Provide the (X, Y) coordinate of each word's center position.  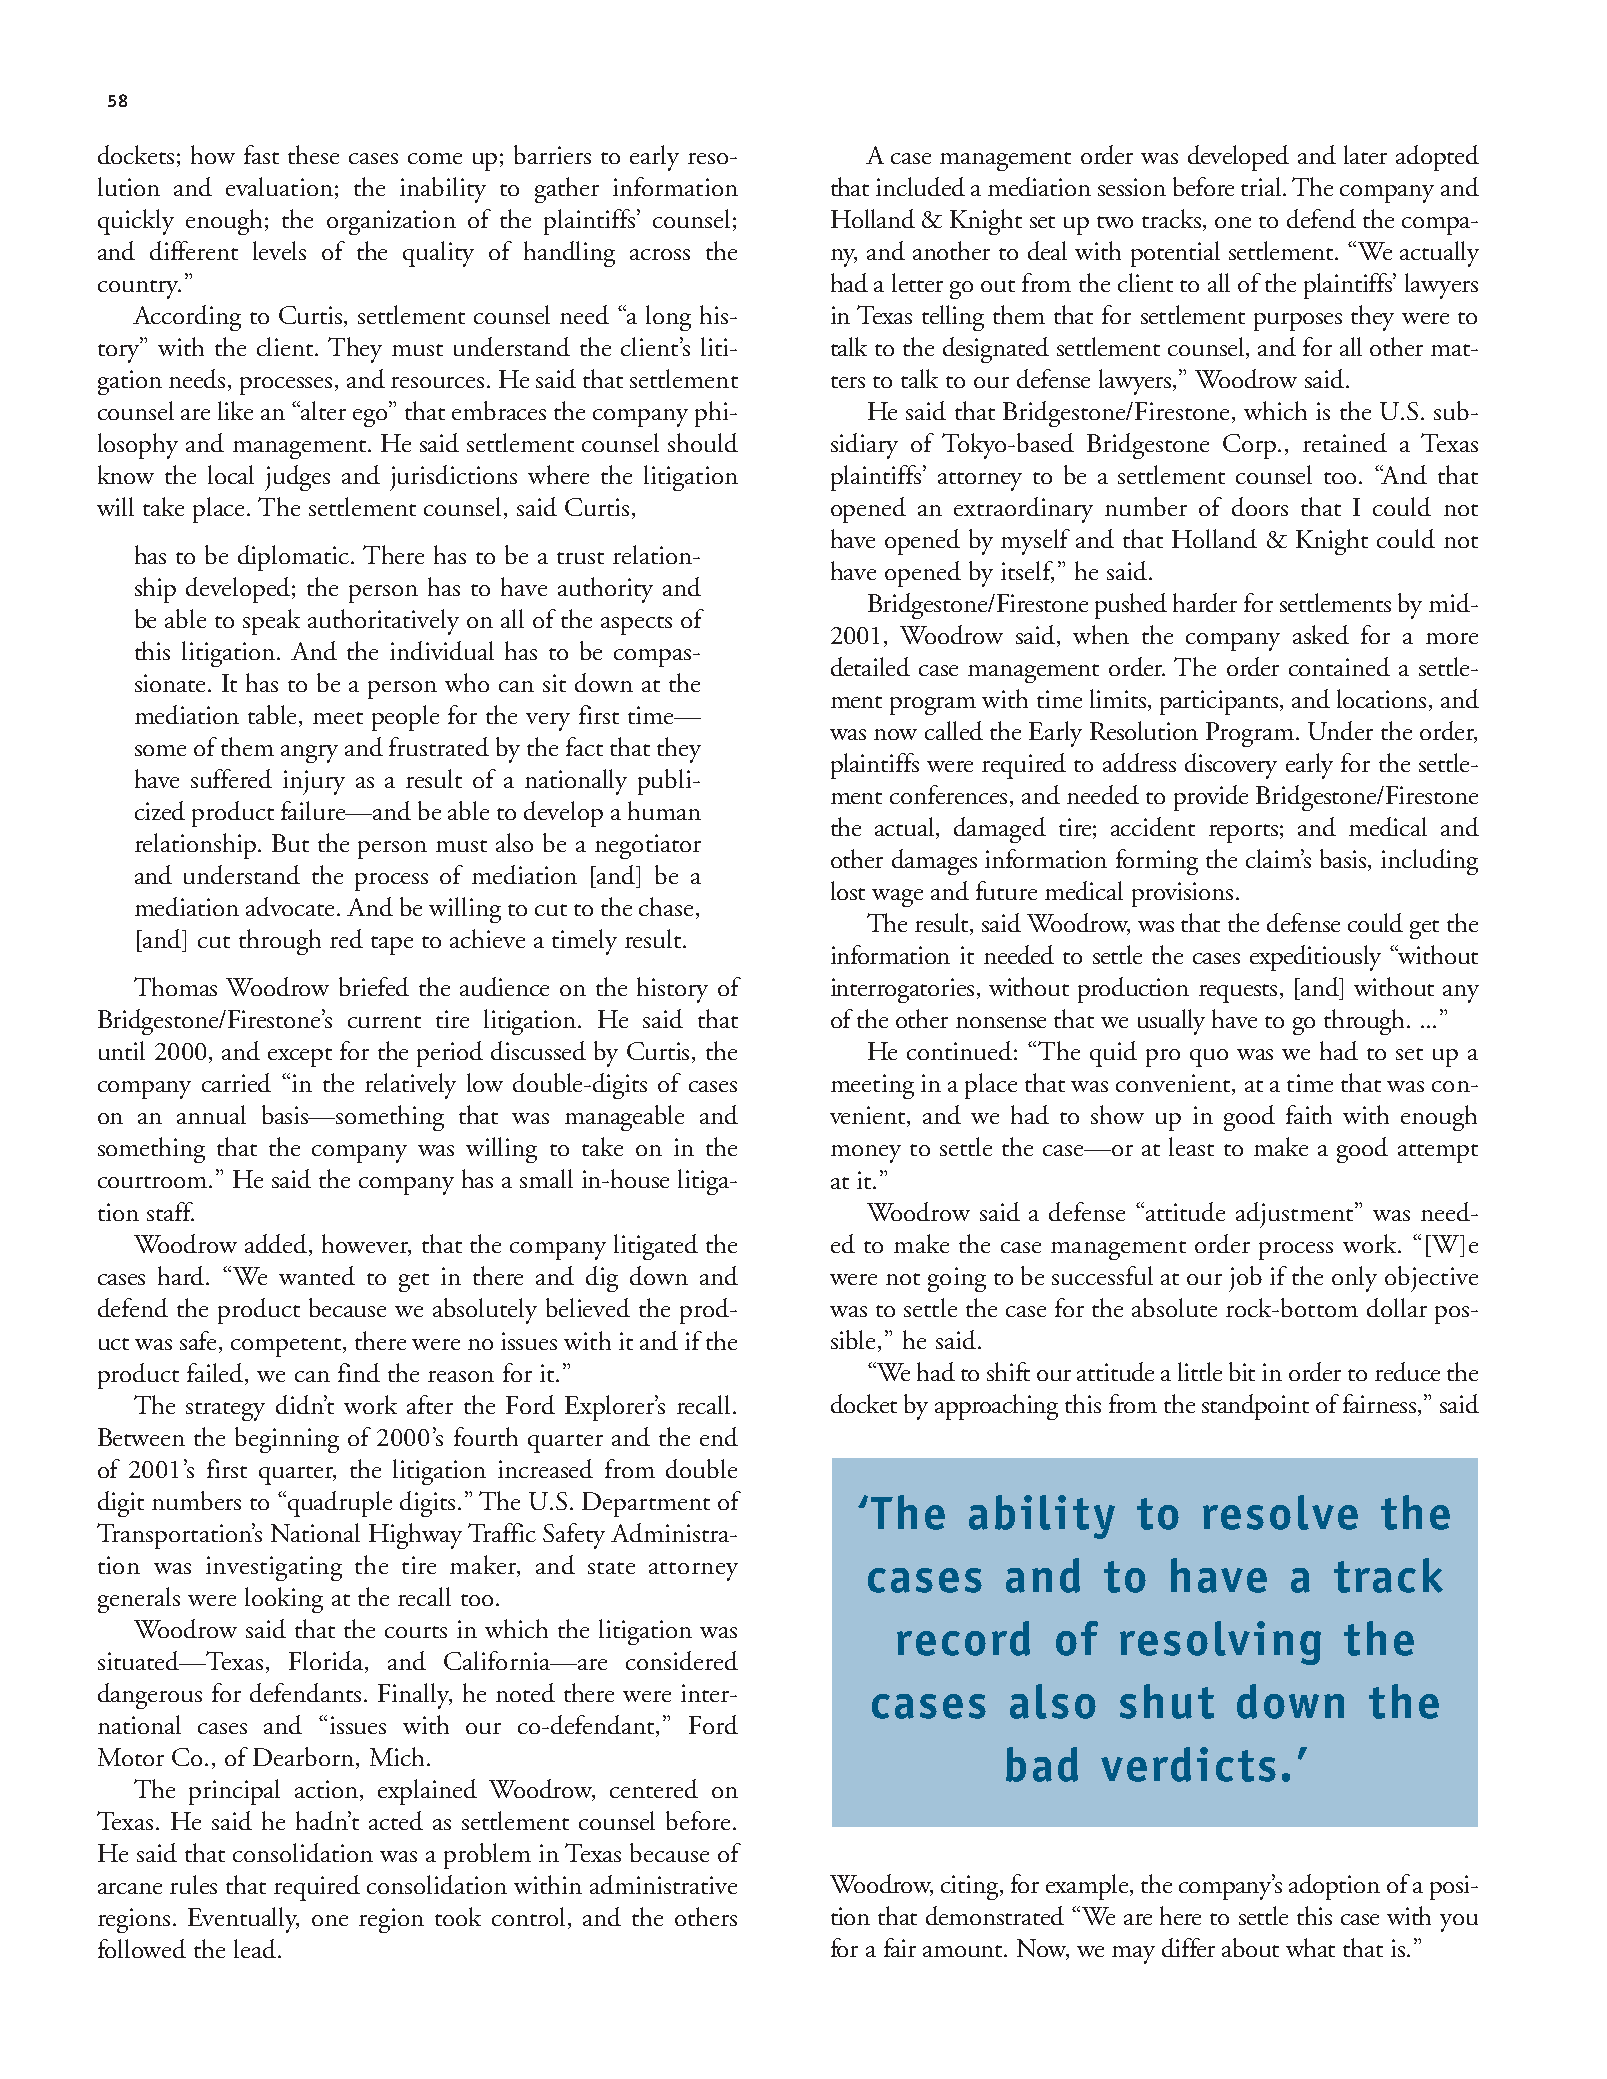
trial (1262, 186)
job (1245, 1279)
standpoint (1255, 1407)
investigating (274, 1568)
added (277, 1245)
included (920, 186)
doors (1260, 506)
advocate (292, 906)
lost (848, 890)
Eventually (243, 1920)
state (611, 1568)
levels (279, 250)
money (866, 1154)
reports (1243, 833)
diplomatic (295, 558)
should (703, 442)
